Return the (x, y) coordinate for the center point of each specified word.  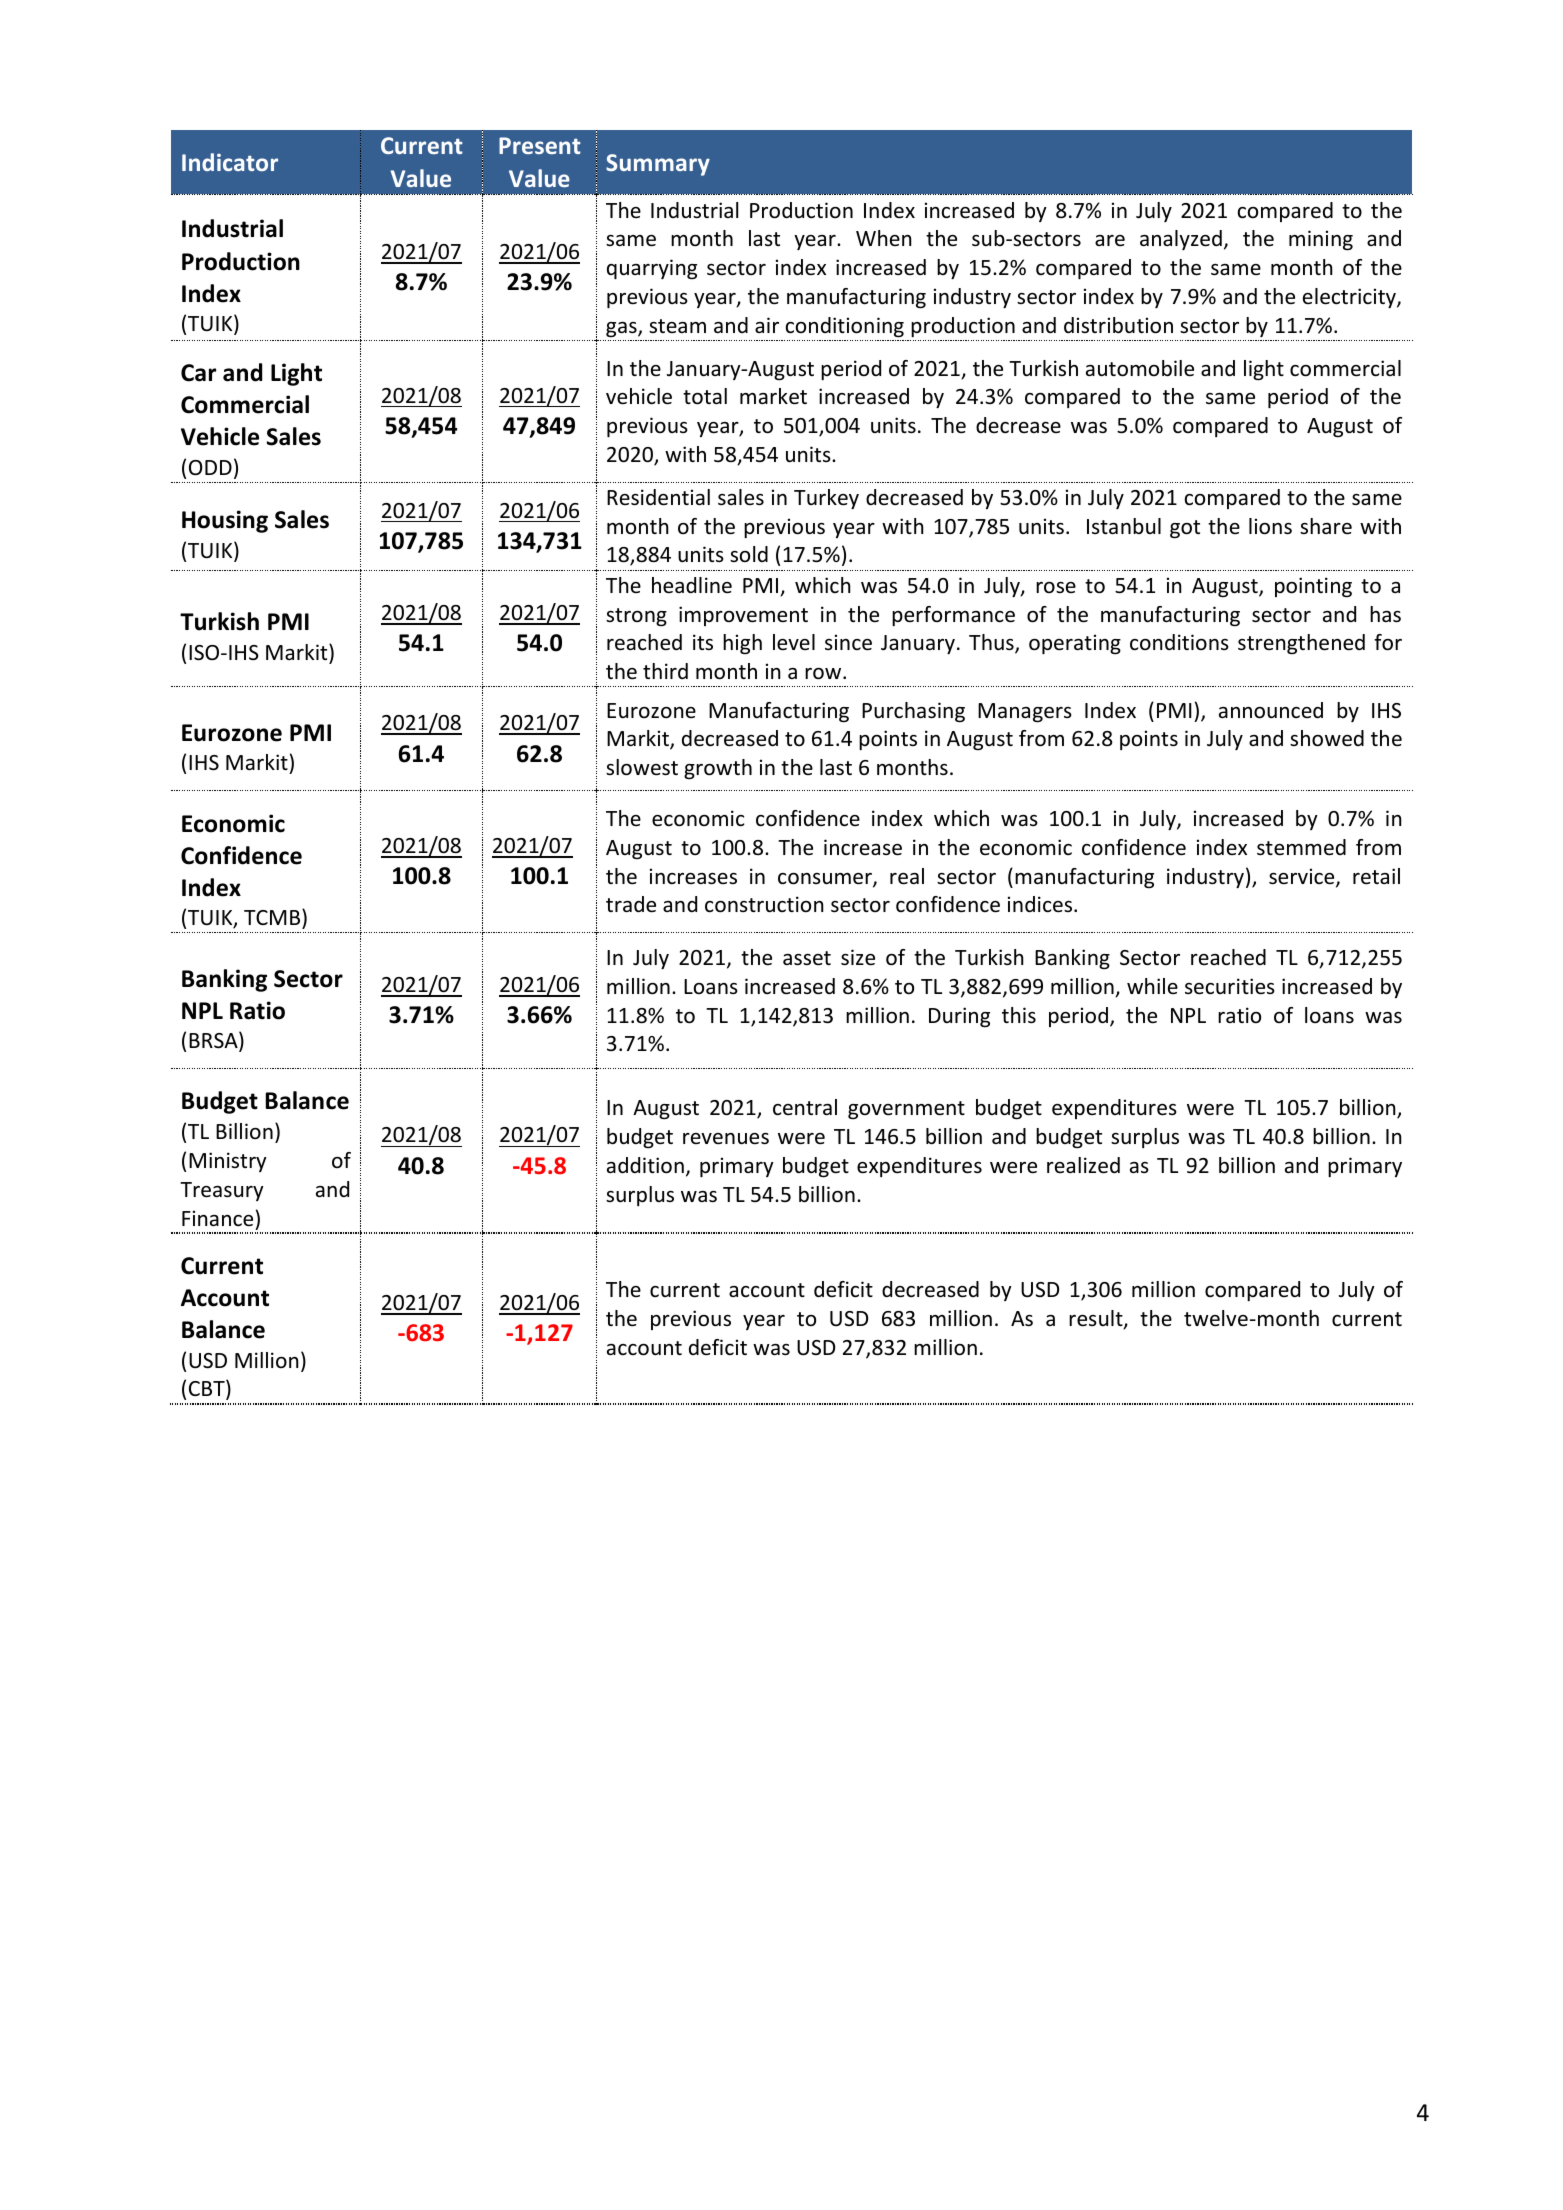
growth (718, 769)
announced (1271, 710)
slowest (642, 767)
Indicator (230, 162)
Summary (658, 165)
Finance (217, 1218)
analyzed (1181, 240)
